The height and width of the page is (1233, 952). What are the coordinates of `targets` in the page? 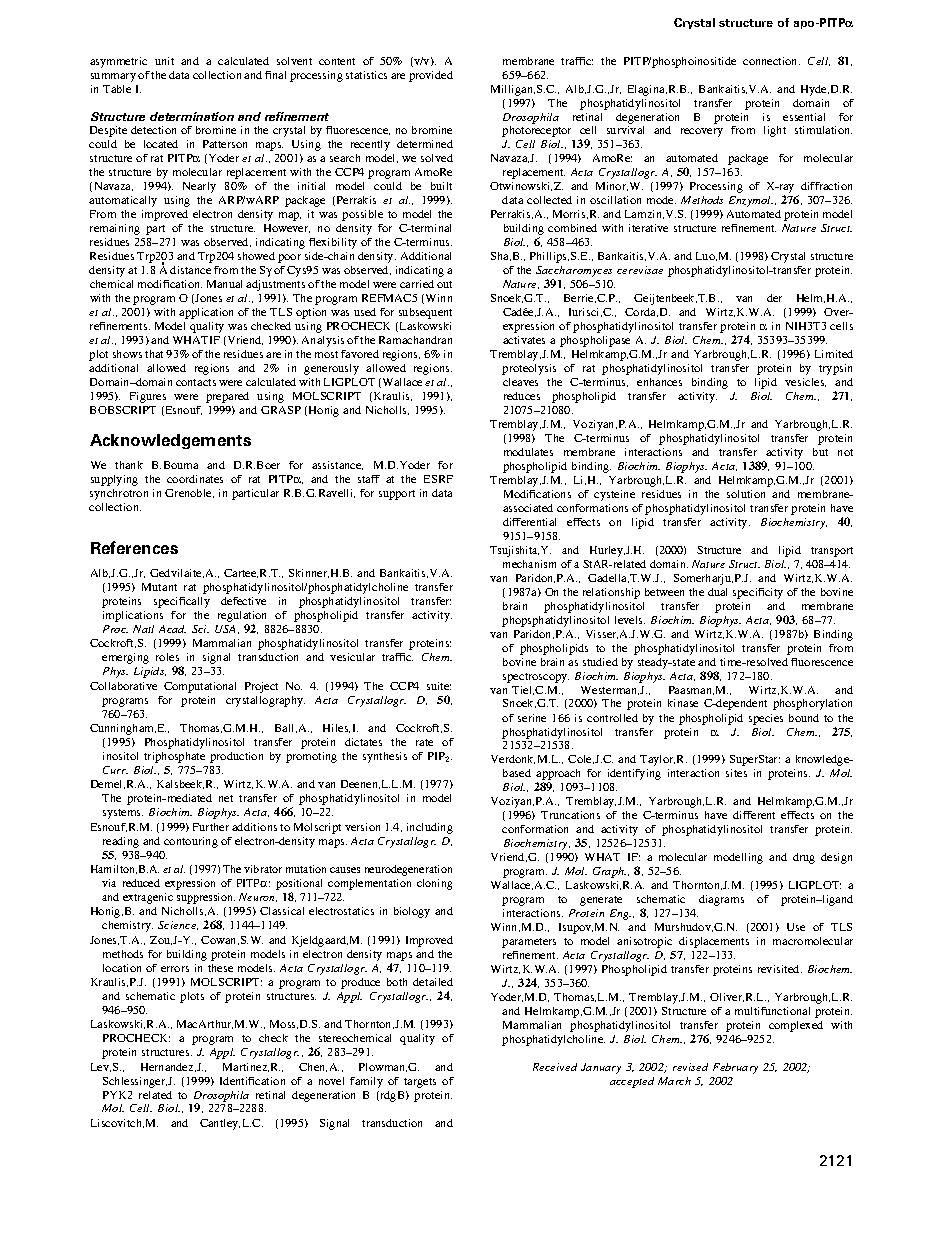 It's located at (420, 1083).
